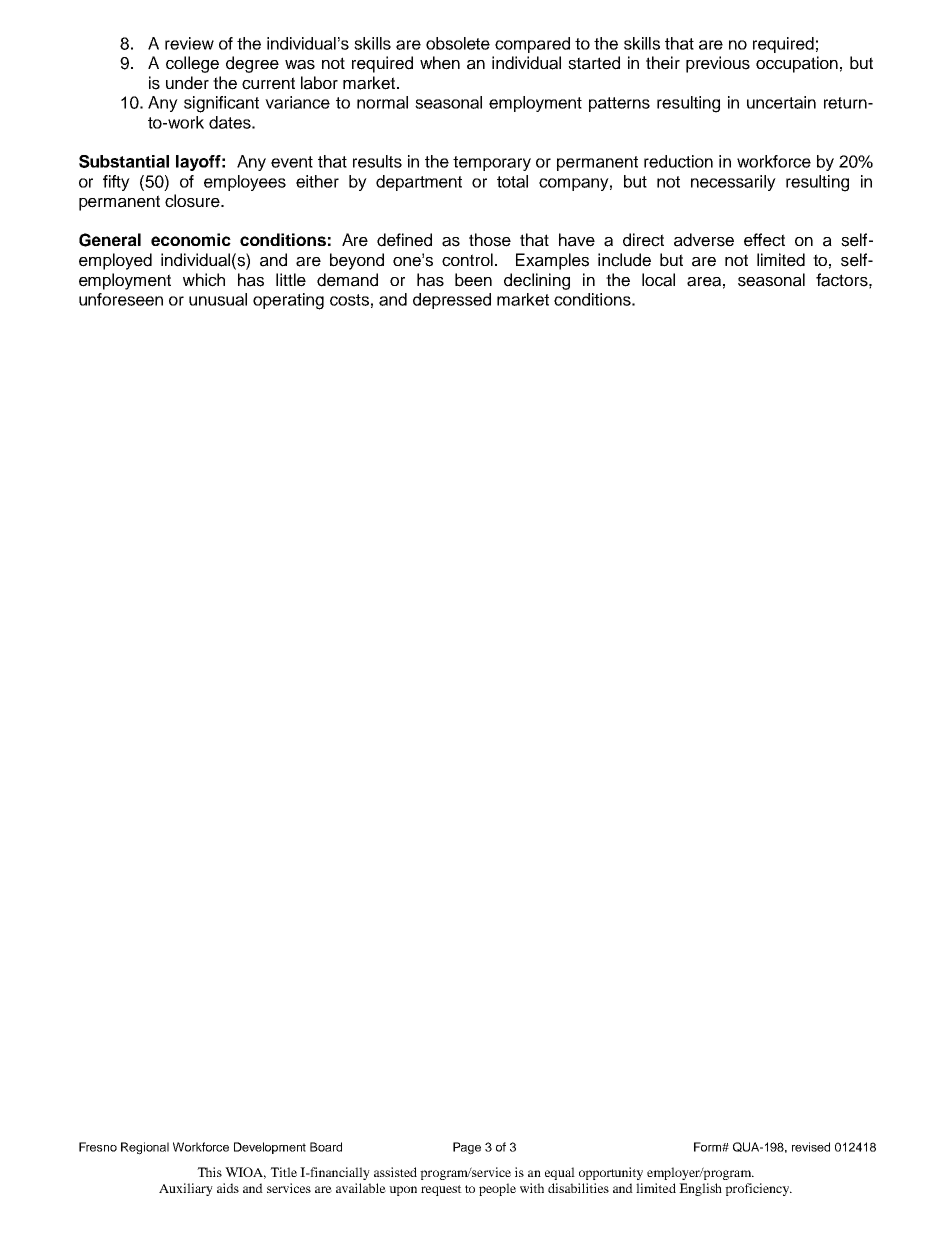 Image resolution: width=952 pixels, height=1233 pixels. What do you see at coordinates (98, 1147) in the screenshot?
I see `Fresno` at bounding box center [98, 1147].
